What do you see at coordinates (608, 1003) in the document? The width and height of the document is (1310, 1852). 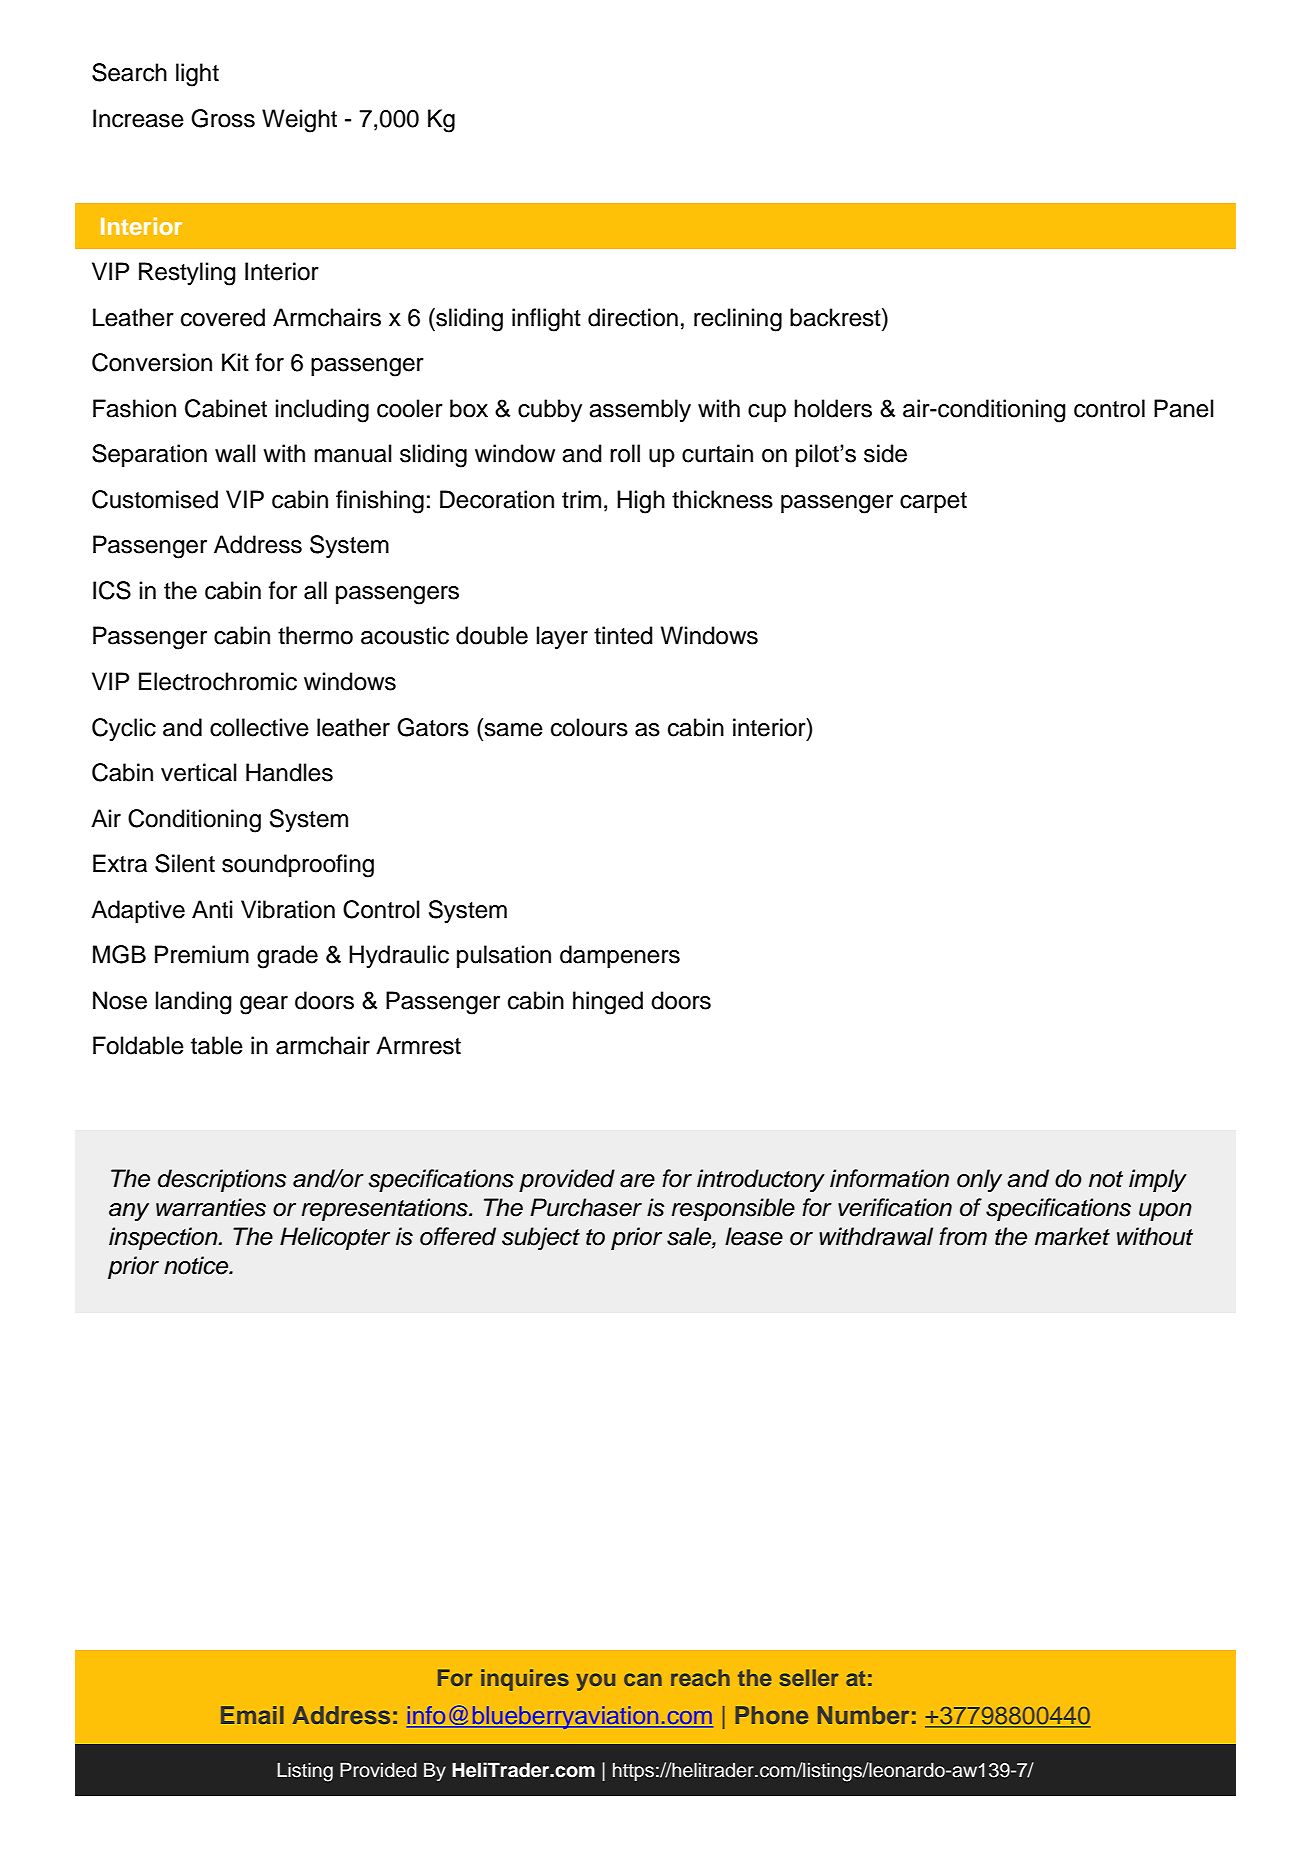 I see `hinged` at bounding box center [608, 1003].
